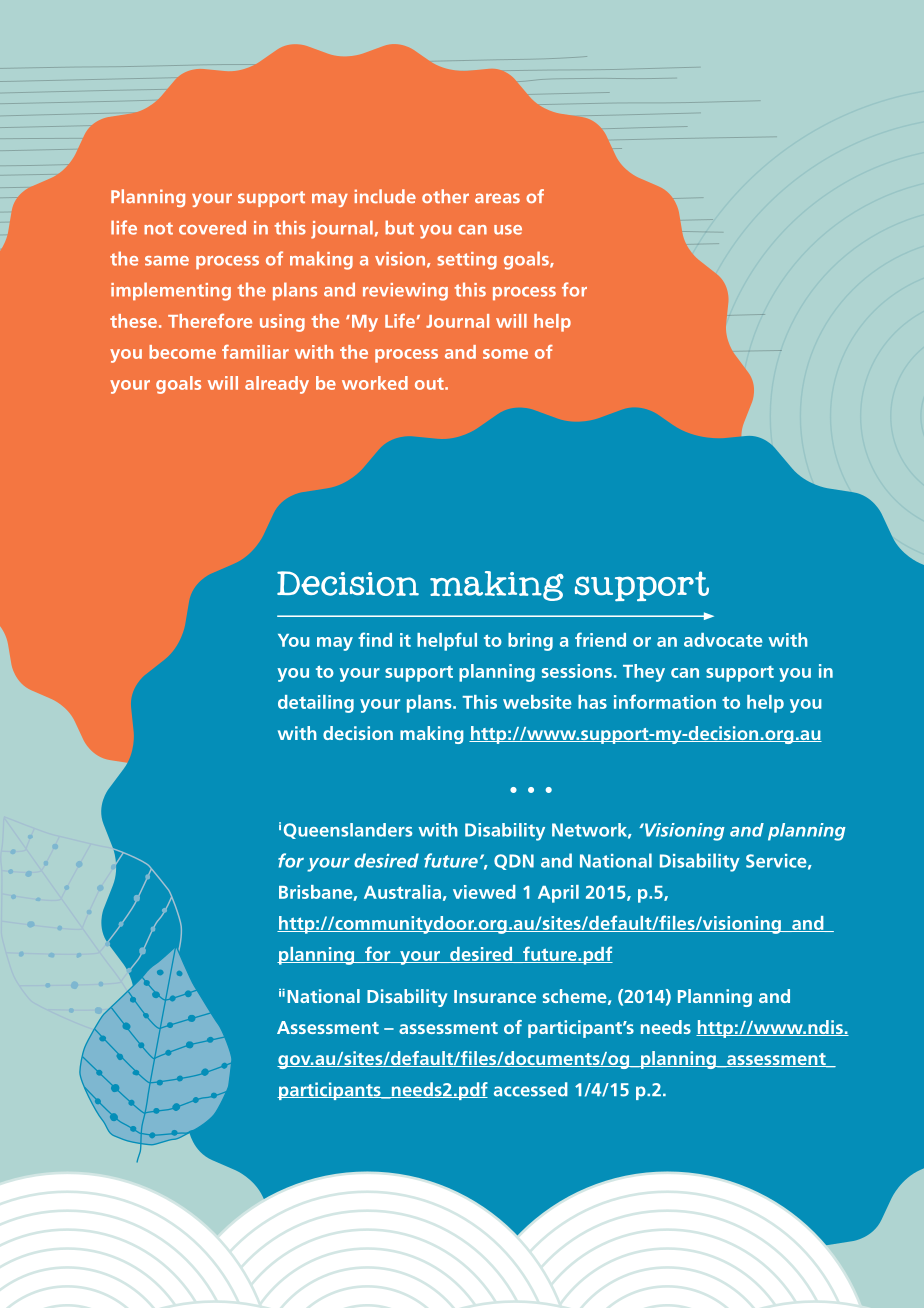 The image size is (924, 1308). What do you see at coordinates (505, 354) in the screenshot?
I see `some` at bounding box center [505, 354].
